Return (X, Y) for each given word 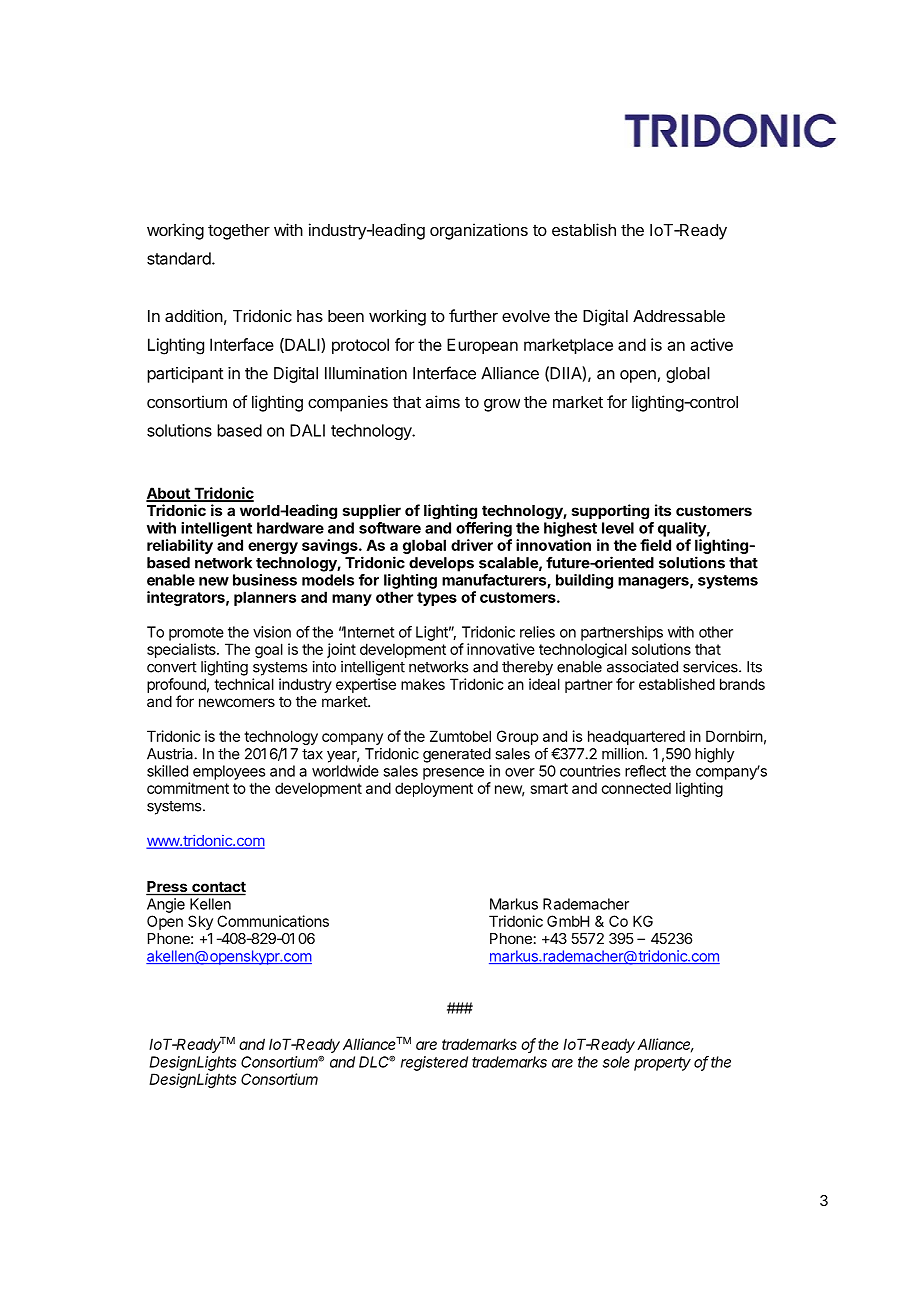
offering (484, 529)
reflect (645, 771)
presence (453, 774)
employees (229, 772)
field (655, 545)
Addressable (679, 316)
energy (273, 548)
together (239, 232)
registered (434, 1063)
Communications (273, 921)
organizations (479, 231)
